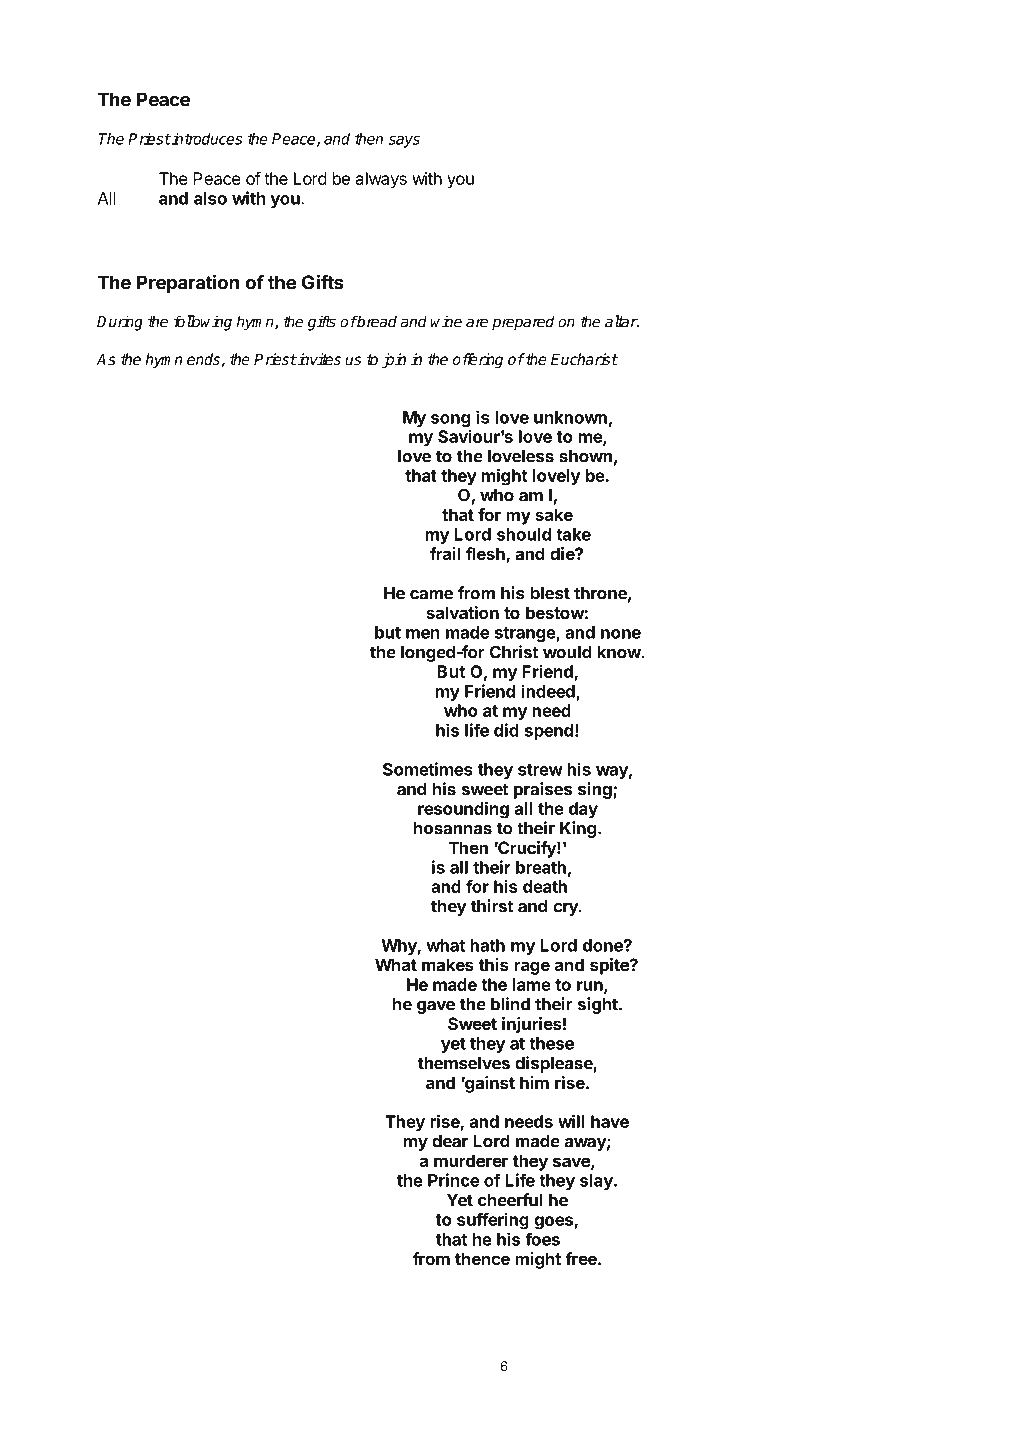 The width and height of the screenshot is (1014, 1434). What do you see at coordinates (532, 968) in the screenshot?
I see `rage` at bounding box center [532, 968].
